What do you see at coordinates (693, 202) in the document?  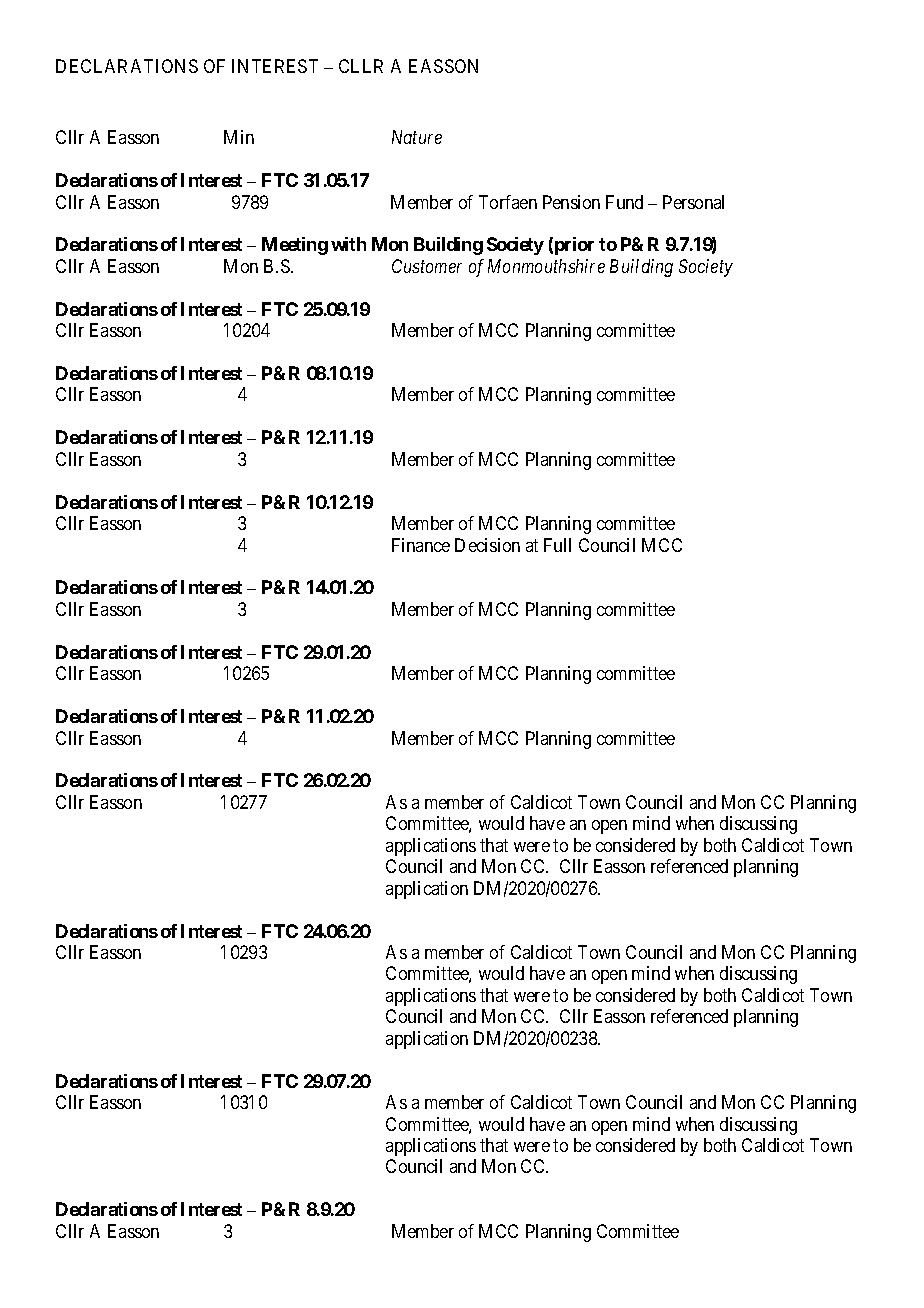 I see `Personal` at bounding box center [693, 202].
